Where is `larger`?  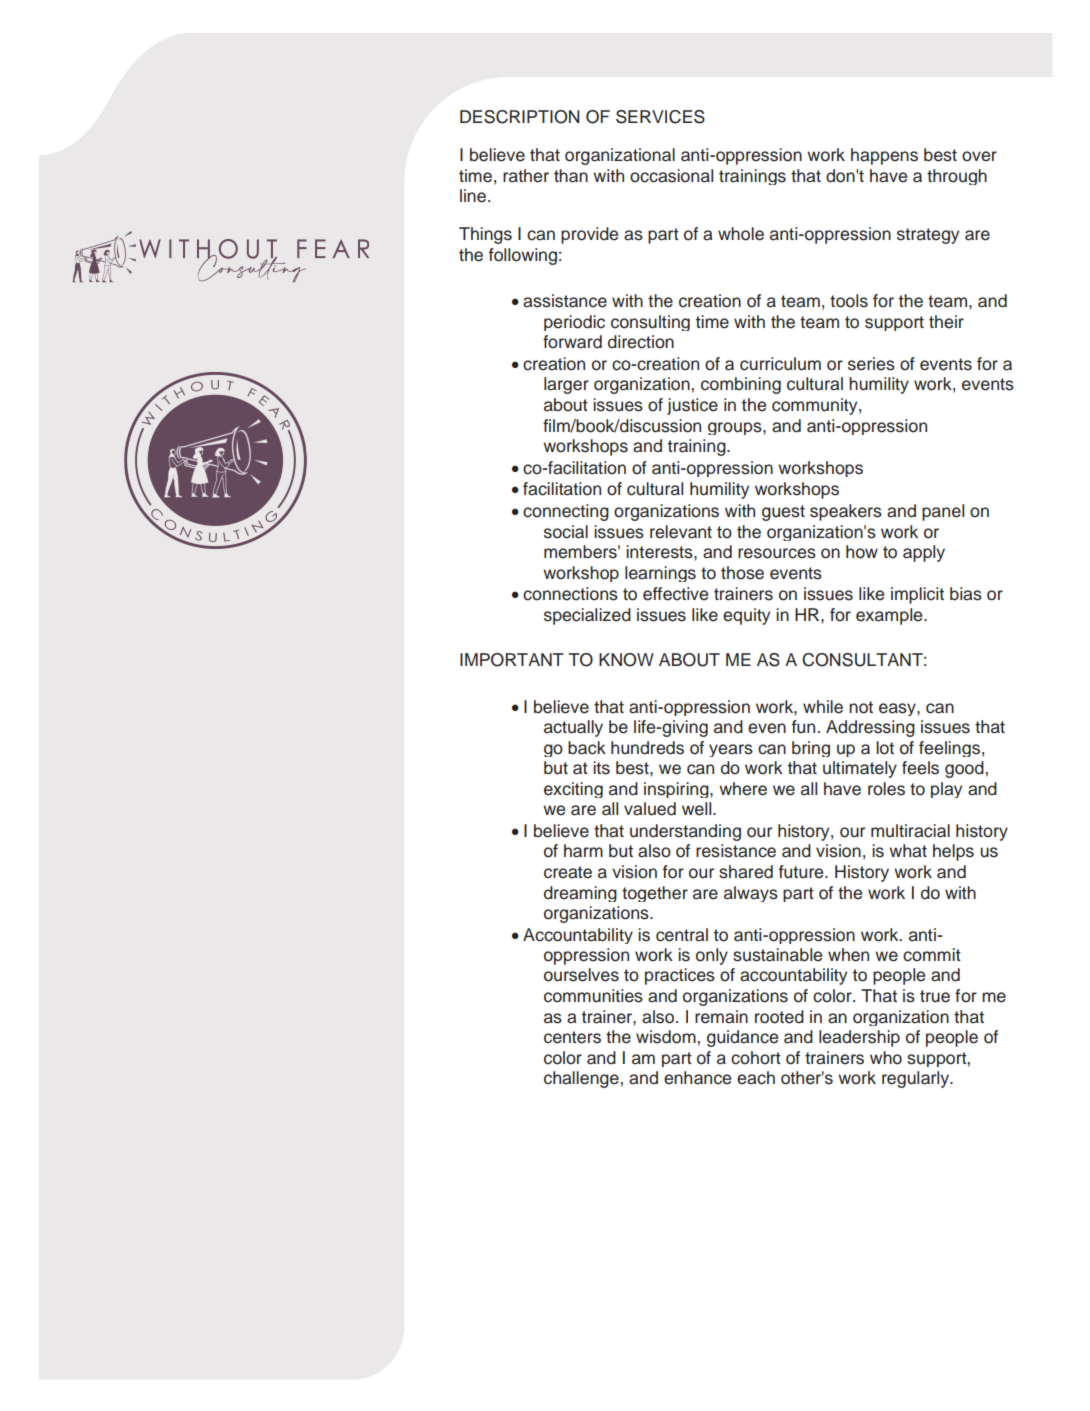
larger is located at coordinates (566, 385).
